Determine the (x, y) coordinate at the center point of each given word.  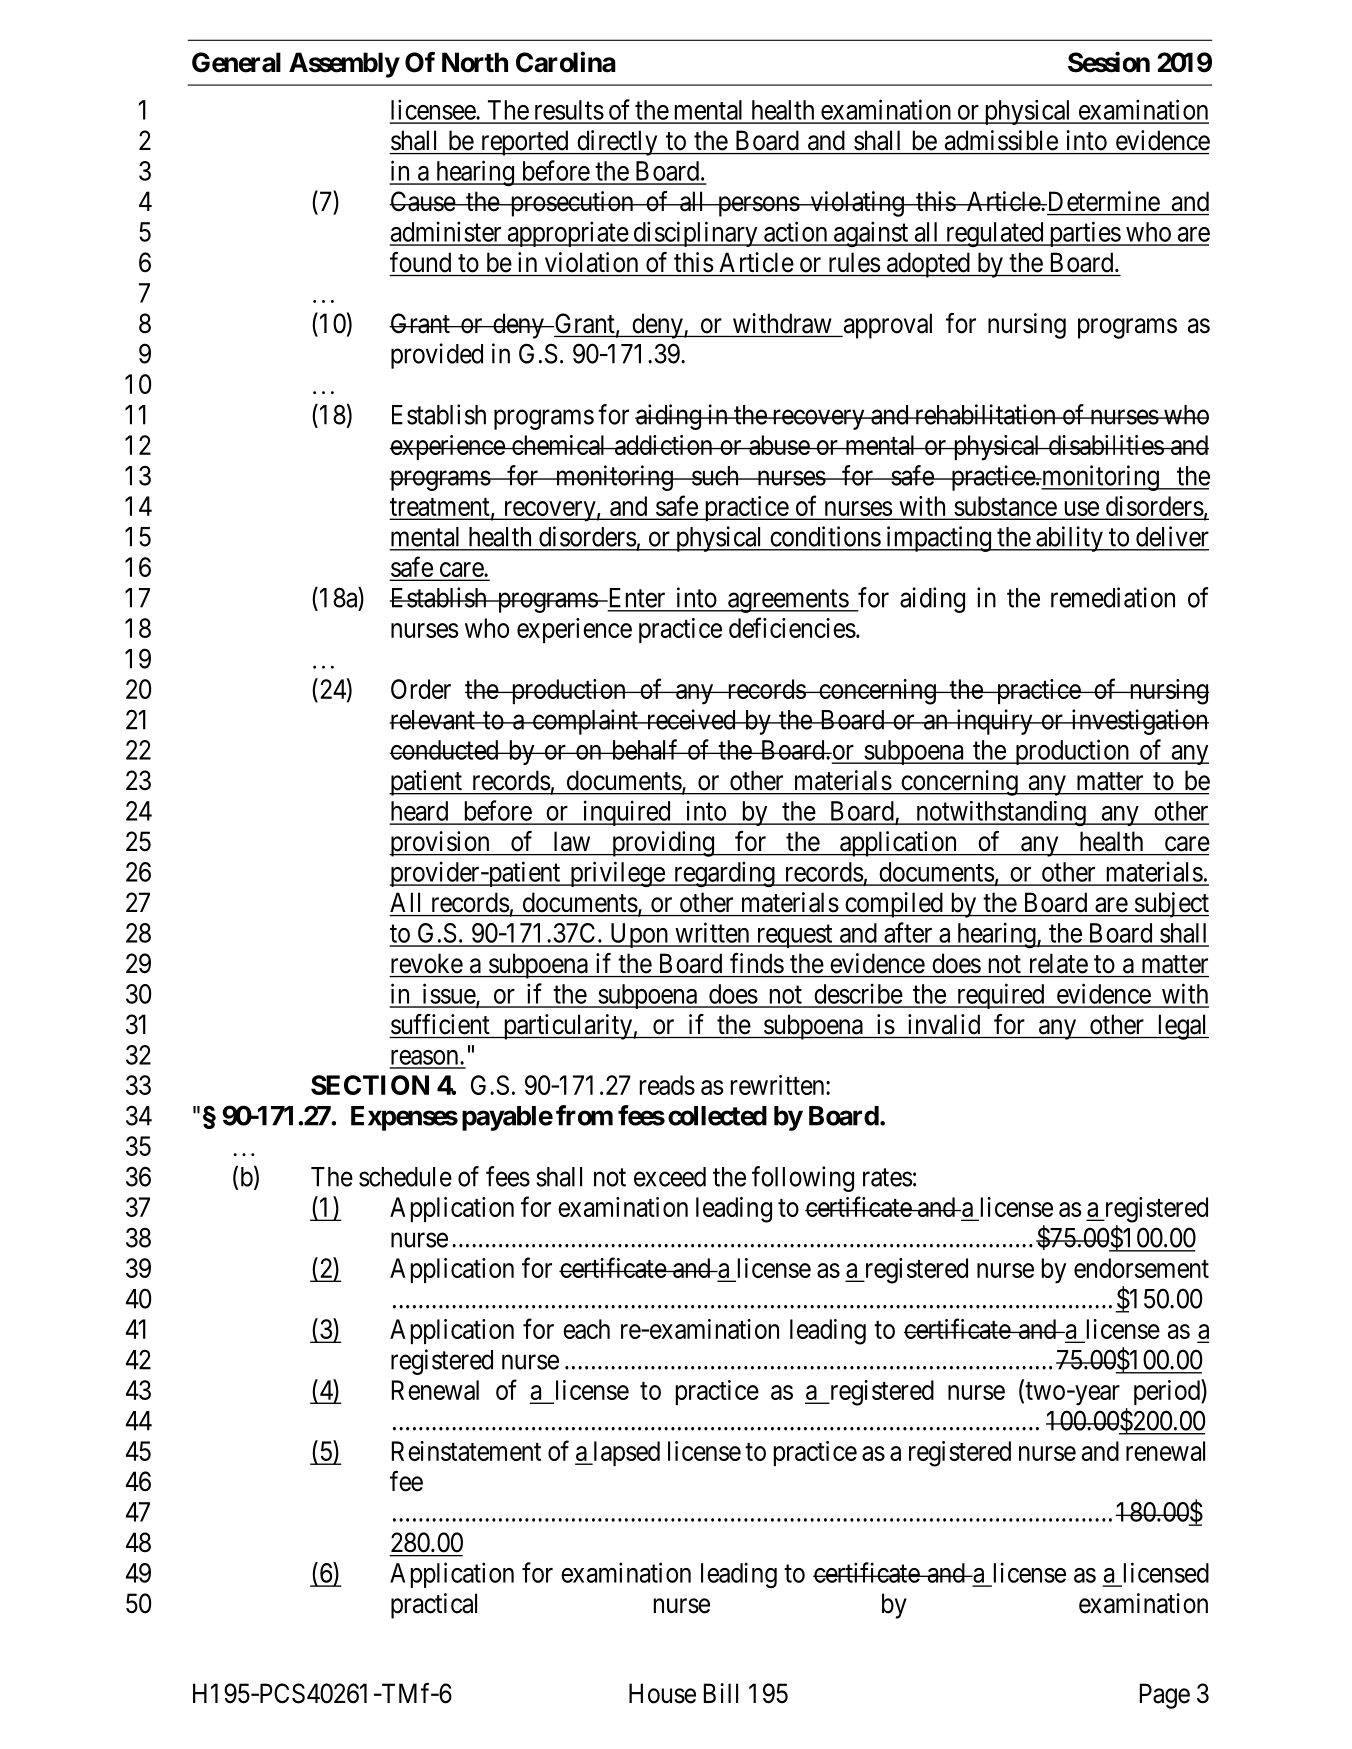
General (236, 62)
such (715, 476)
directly (617, 143)
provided (437, 356)
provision (440, 844)
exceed (670, 1177)
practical (434, 1606)
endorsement (1141, 1268)
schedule (405, 1177)
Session (1109, 62)
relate (1059, 964)
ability (1069, 539)
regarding (724, 874)
